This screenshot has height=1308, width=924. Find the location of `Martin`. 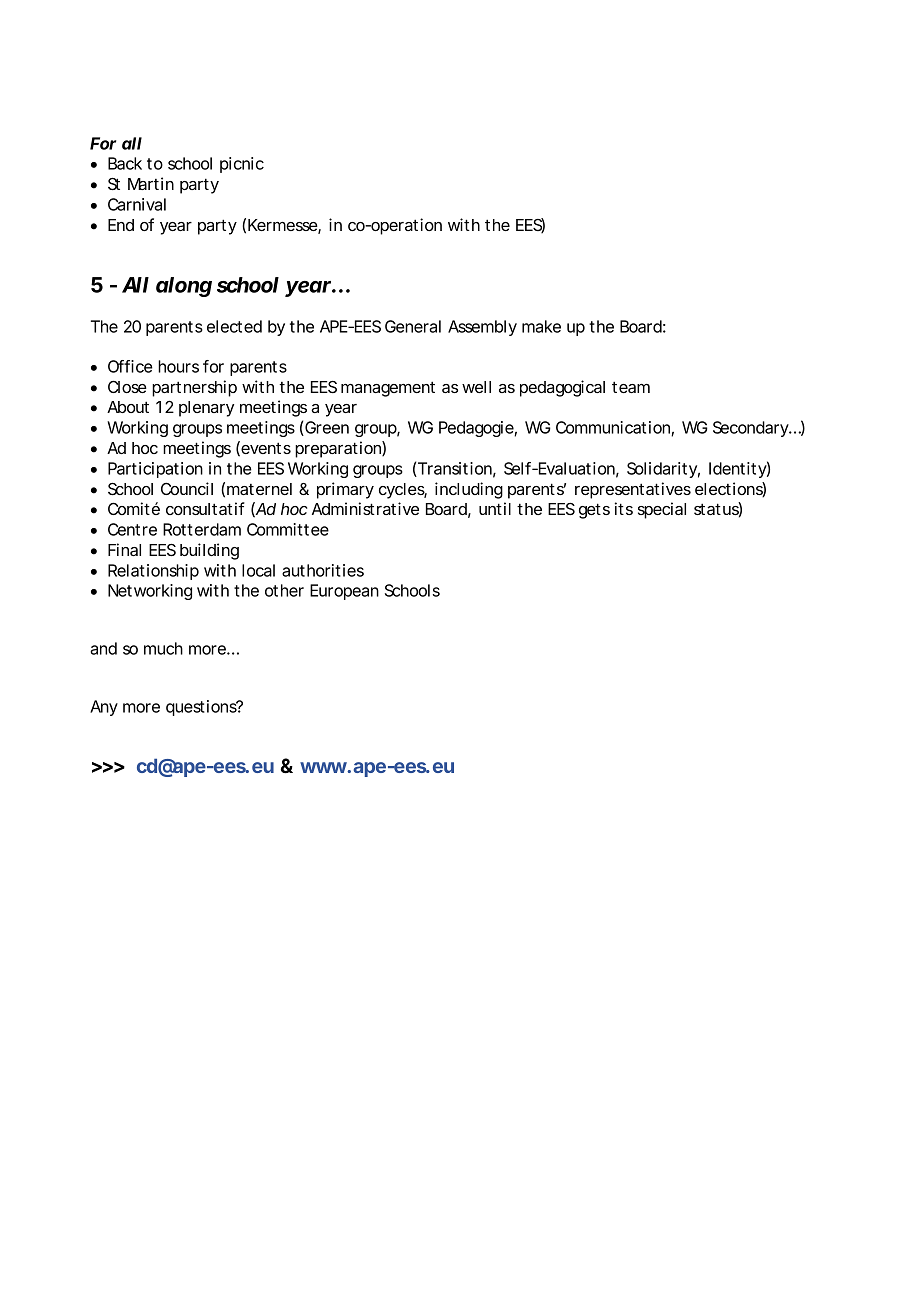

Martin is located at coordinates (151, 183).
